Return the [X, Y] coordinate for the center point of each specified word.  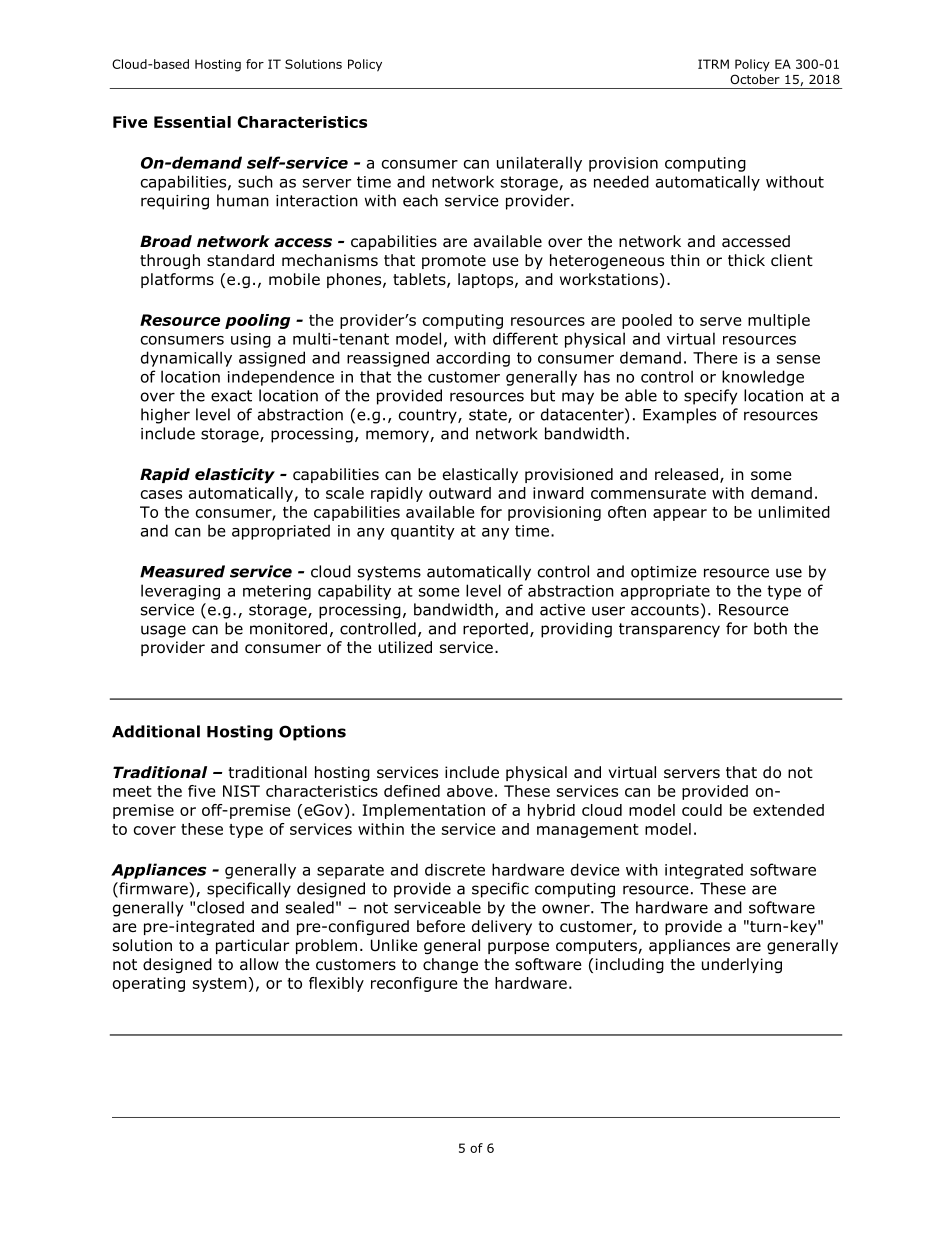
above [470, 791]
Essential [192, 122]
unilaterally [539, 164]
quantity [423, 532]
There [715, 357]
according [473, 359]
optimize [664, 573]
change [450, 965]
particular [252, 946]
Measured [182, 571]
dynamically [186, 359]
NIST [241, 791]
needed [621, 181]
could [702, 810]
